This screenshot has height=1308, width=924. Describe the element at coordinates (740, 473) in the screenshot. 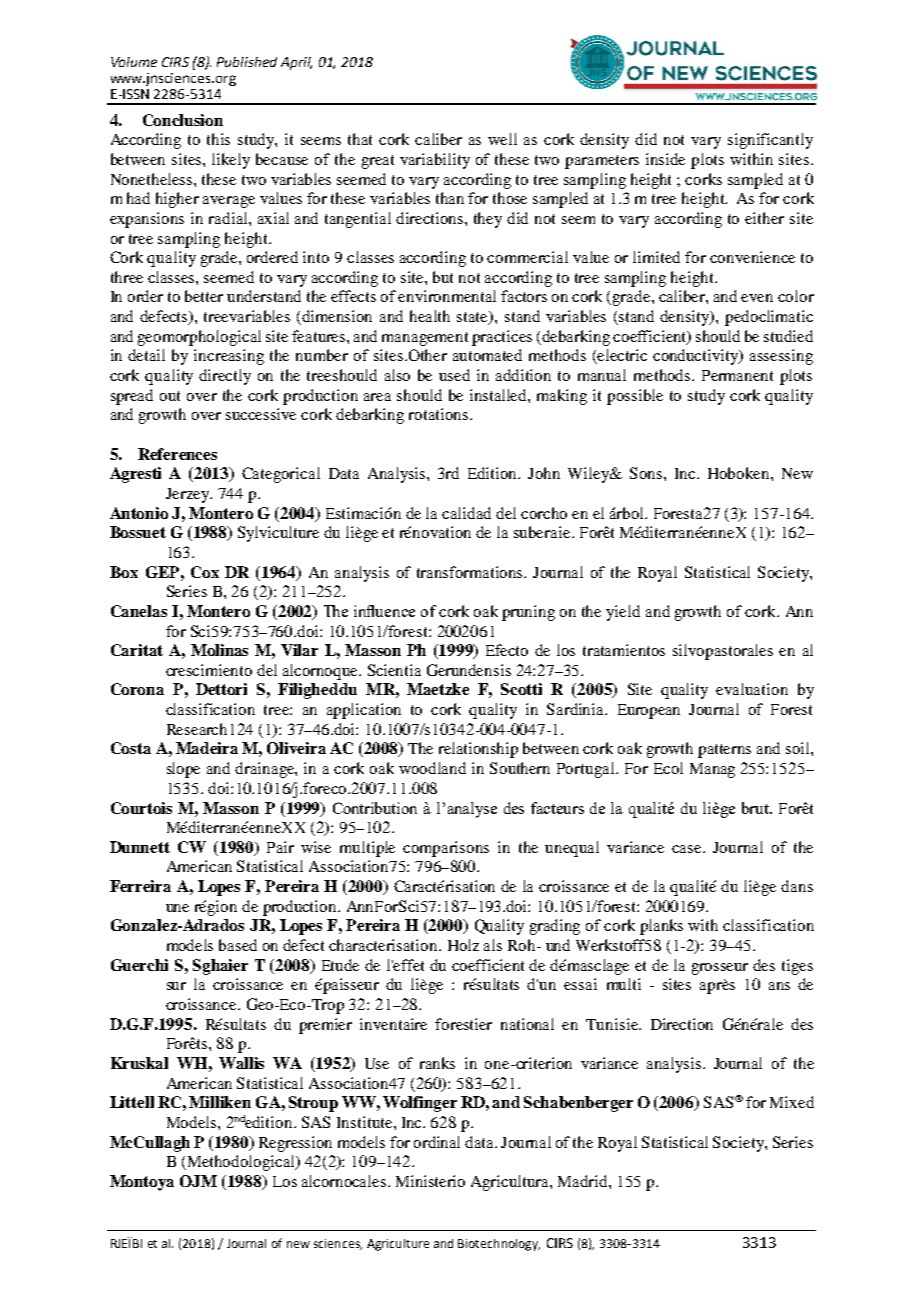

I see `Hoboken` at that location.
